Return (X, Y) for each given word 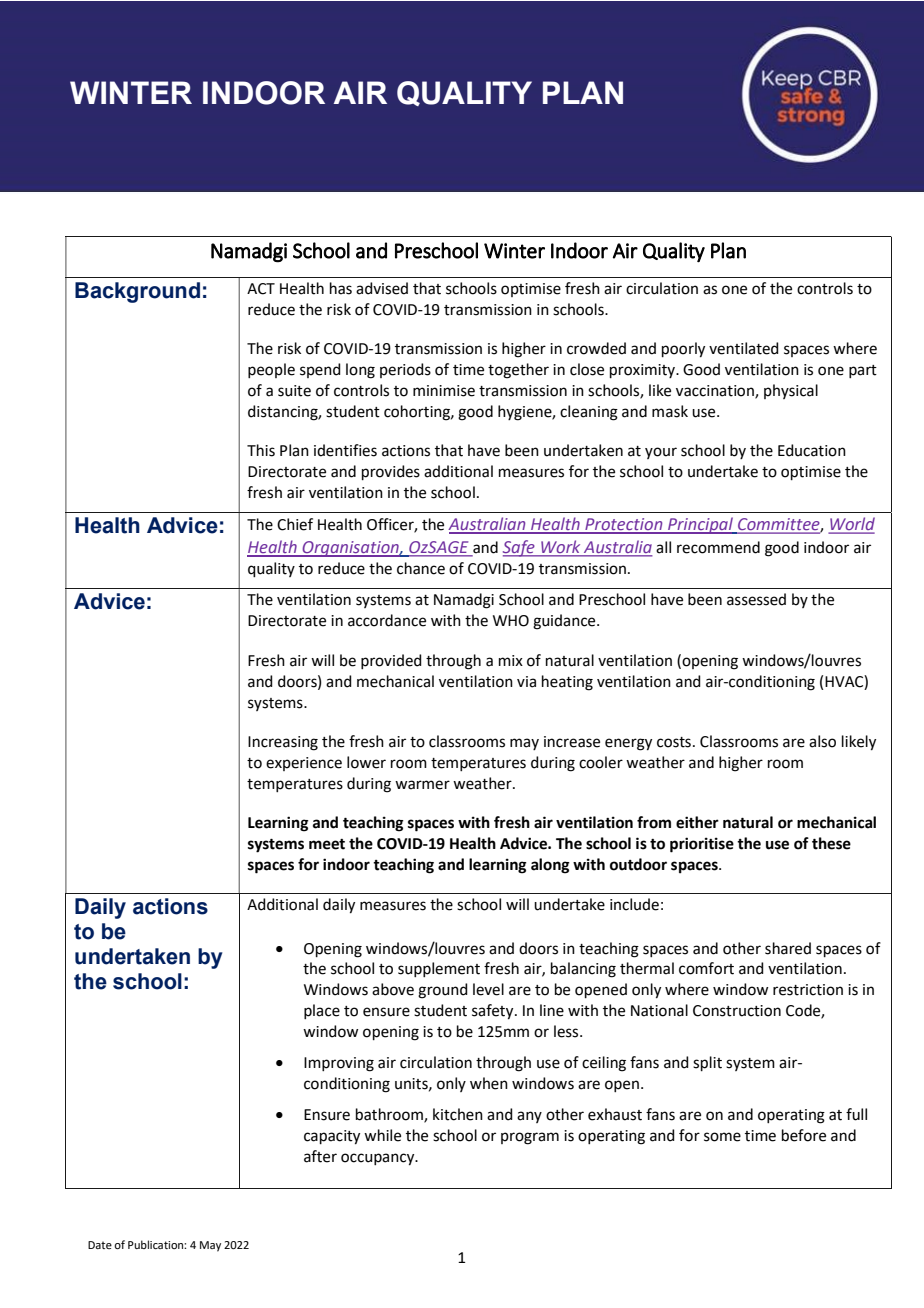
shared (788, 948)
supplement (439, 969)
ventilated (744, 348)
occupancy (379, 1159)
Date (100, 1245)
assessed (756, 599)
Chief (295, 524)
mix (511, 660)
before (804, 1135)
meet (327, 844)
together (518, 371)
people (271, 370)
